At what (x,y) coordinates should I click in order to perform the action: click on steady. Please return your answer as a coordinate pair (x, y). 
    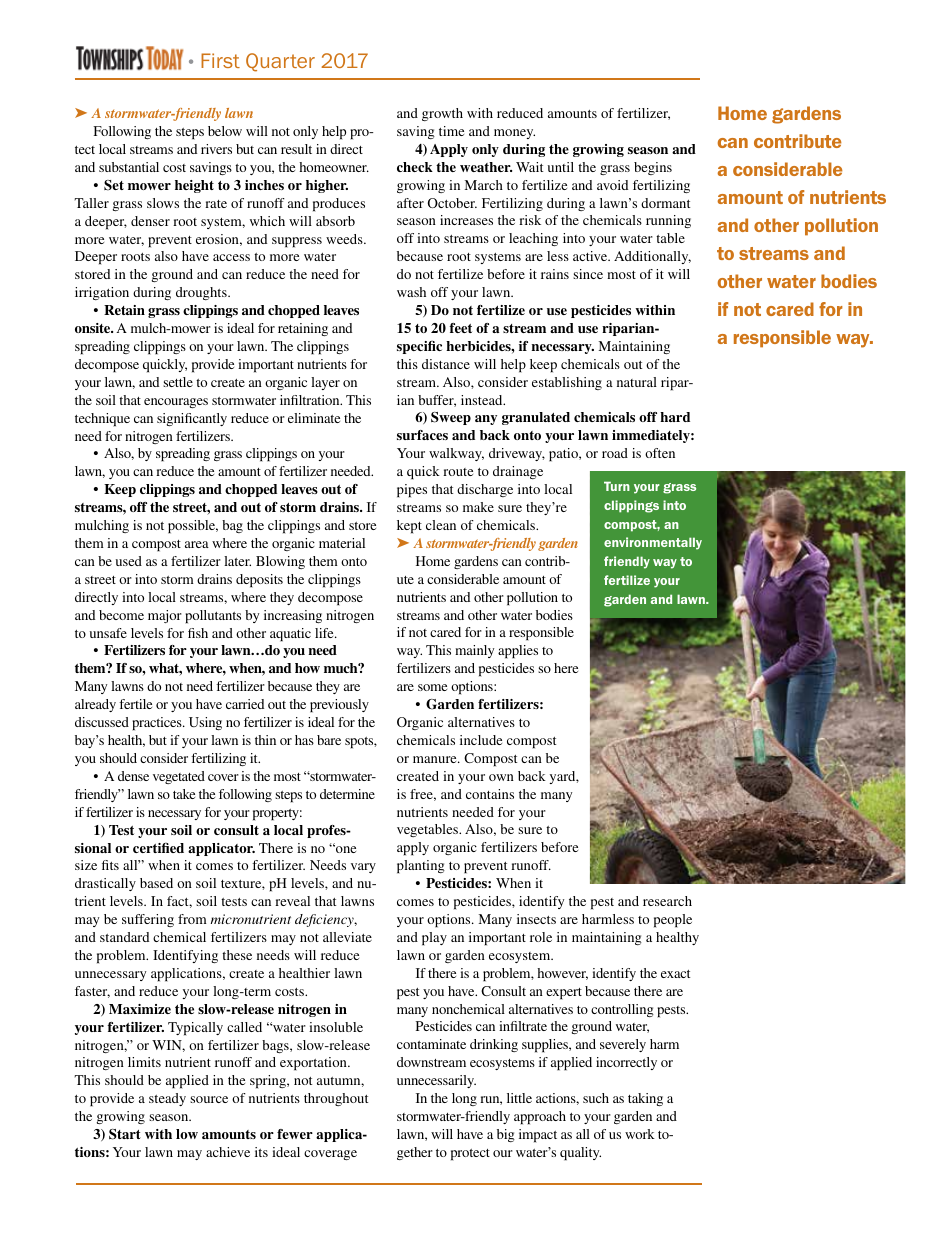
    Looking at the image, I should click on (167, 1099).
